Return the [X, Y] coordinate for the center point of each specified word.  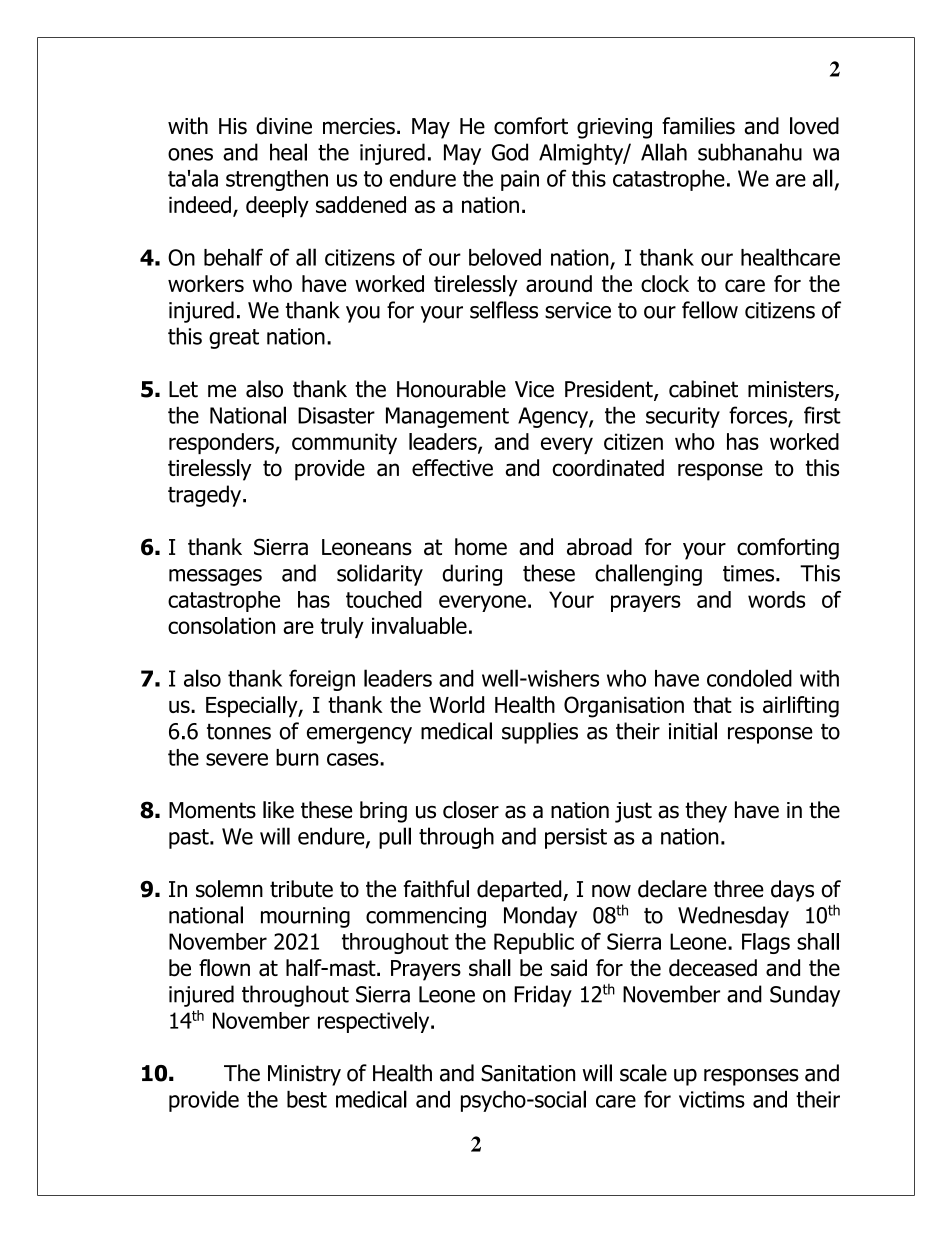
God [510, 152]
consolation [221, 625]
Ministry [304, 1075]
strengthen [277, 180]
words [776, 599]
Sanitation [528, 1073]
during [472, 575]
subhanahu [750, 152]
